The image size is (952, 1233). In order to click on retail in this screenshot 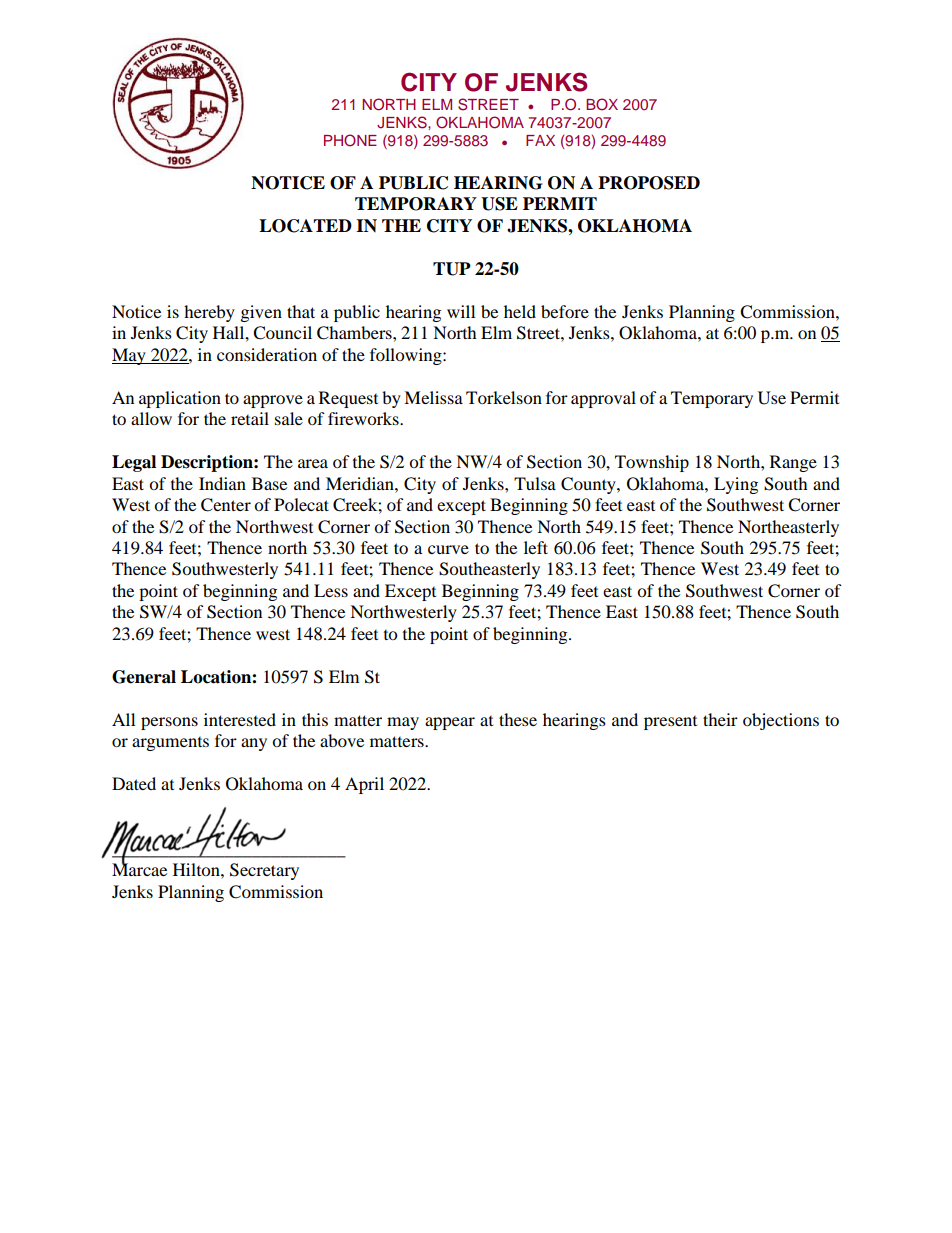, I will do `click(250, 418)`.
